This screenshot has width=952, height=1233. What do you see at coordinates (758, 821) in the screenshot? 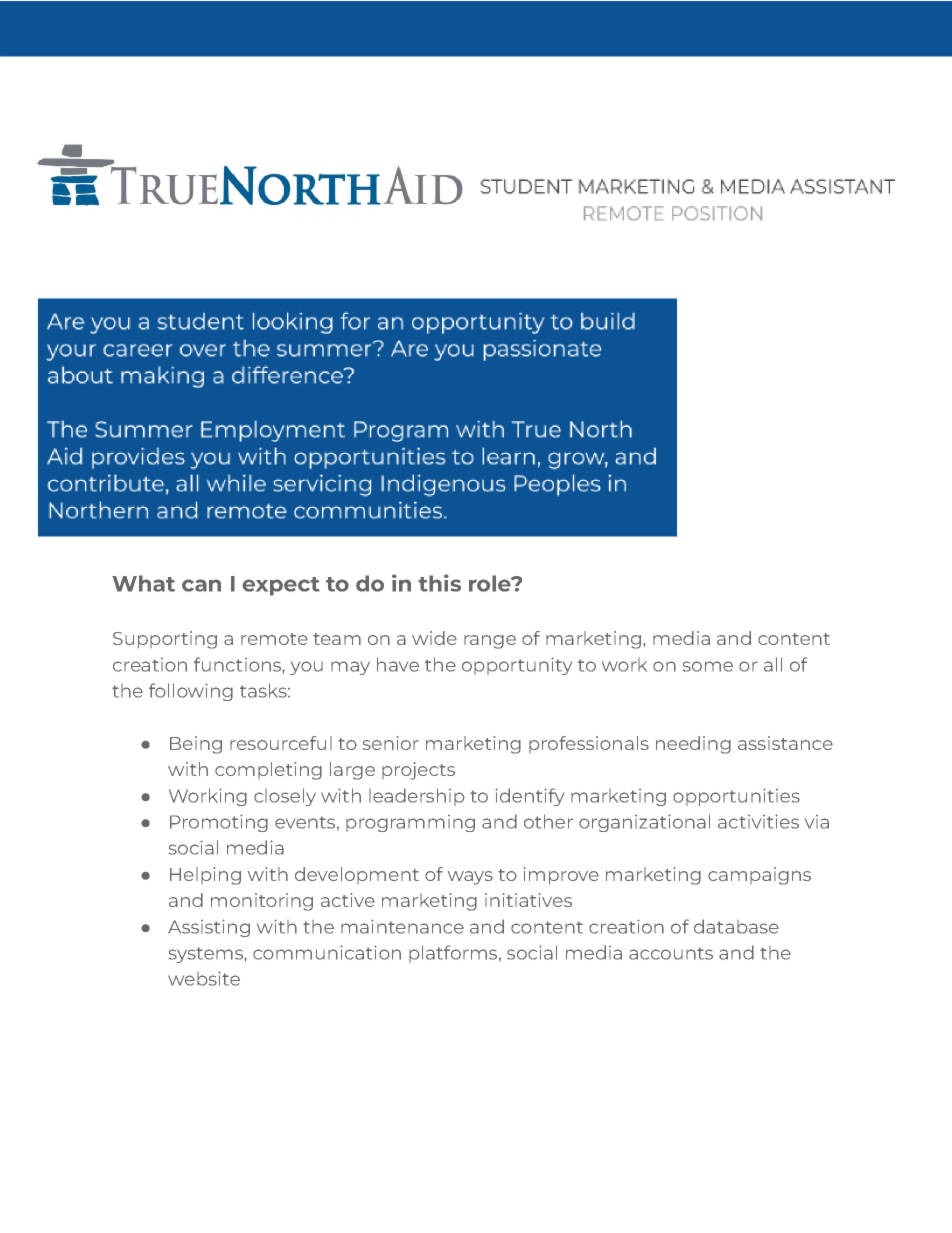
I see `activities` at bounding box center [758, 821].
